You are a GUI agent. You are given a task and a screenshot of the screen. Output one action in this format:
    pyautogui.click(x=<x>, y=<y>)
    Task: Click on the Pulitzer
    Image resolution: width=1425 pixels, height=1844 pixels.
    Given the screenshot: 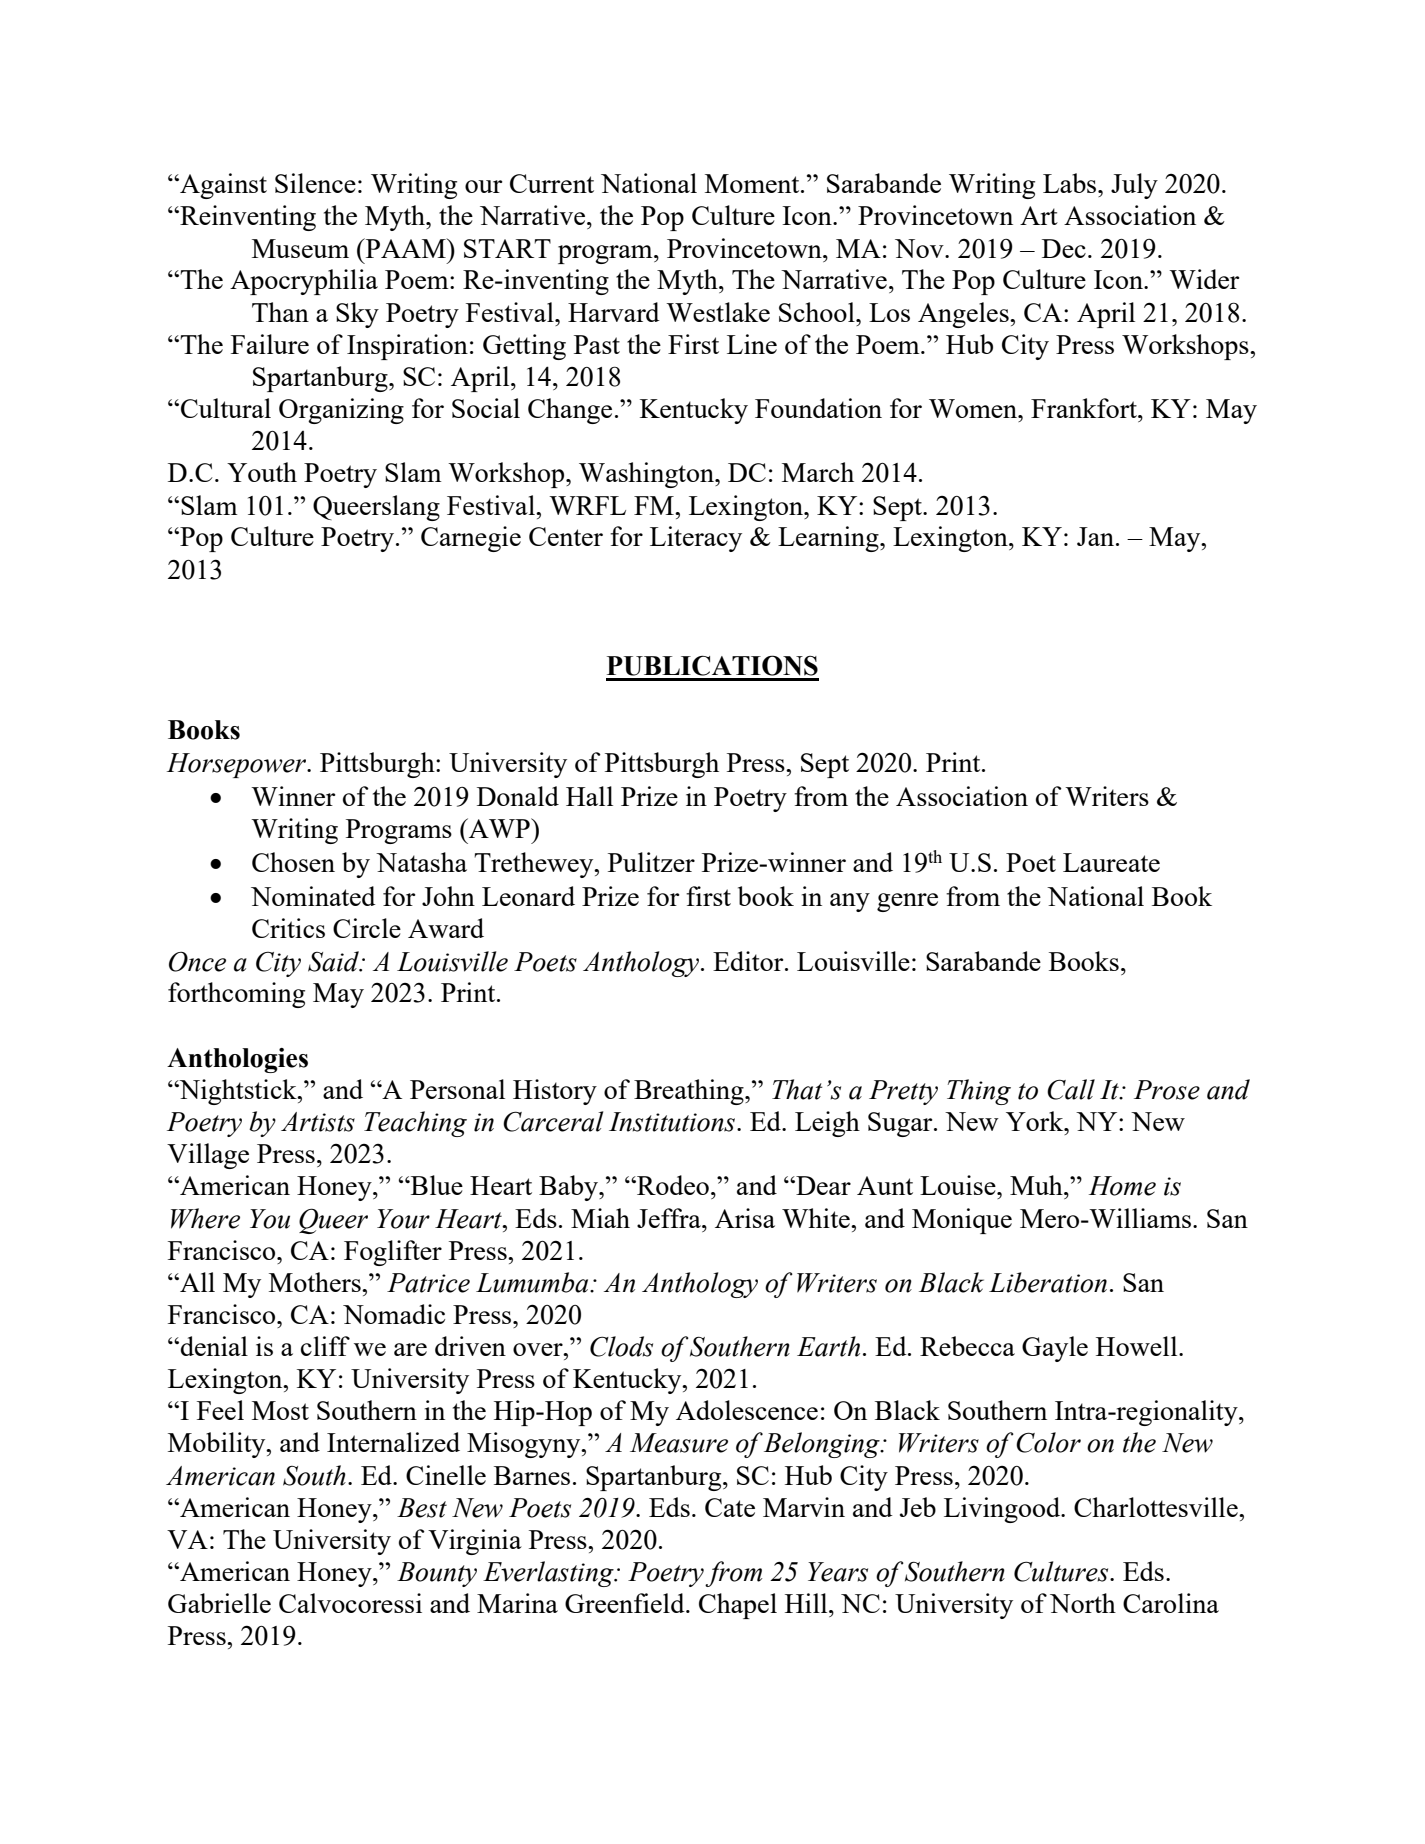 What is the action you would take?
    pyautogui.click(x=651, y=862)
